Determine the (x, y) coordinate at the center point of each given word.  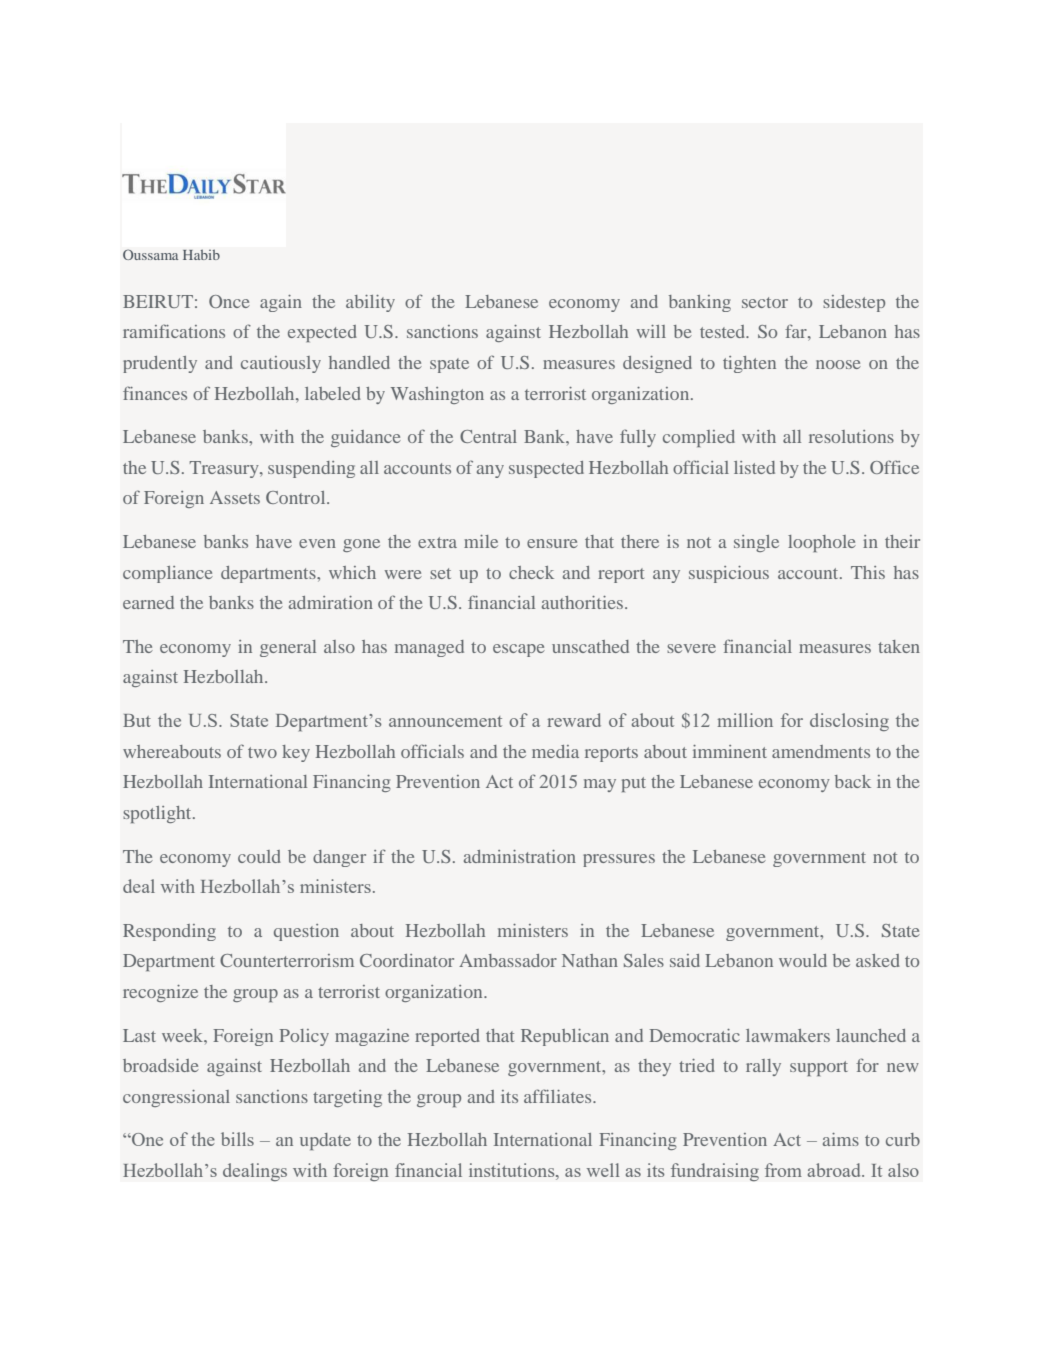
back (853, 781)
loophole (822, 543)
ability (370, 303)
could (259, 856)
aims (841, 1139)
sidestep (854, 303)
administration (520, 856)
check (531, 572)
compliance (168, 574)
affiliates (559, 1096)
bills (237, 1139)
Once (229, 301)
